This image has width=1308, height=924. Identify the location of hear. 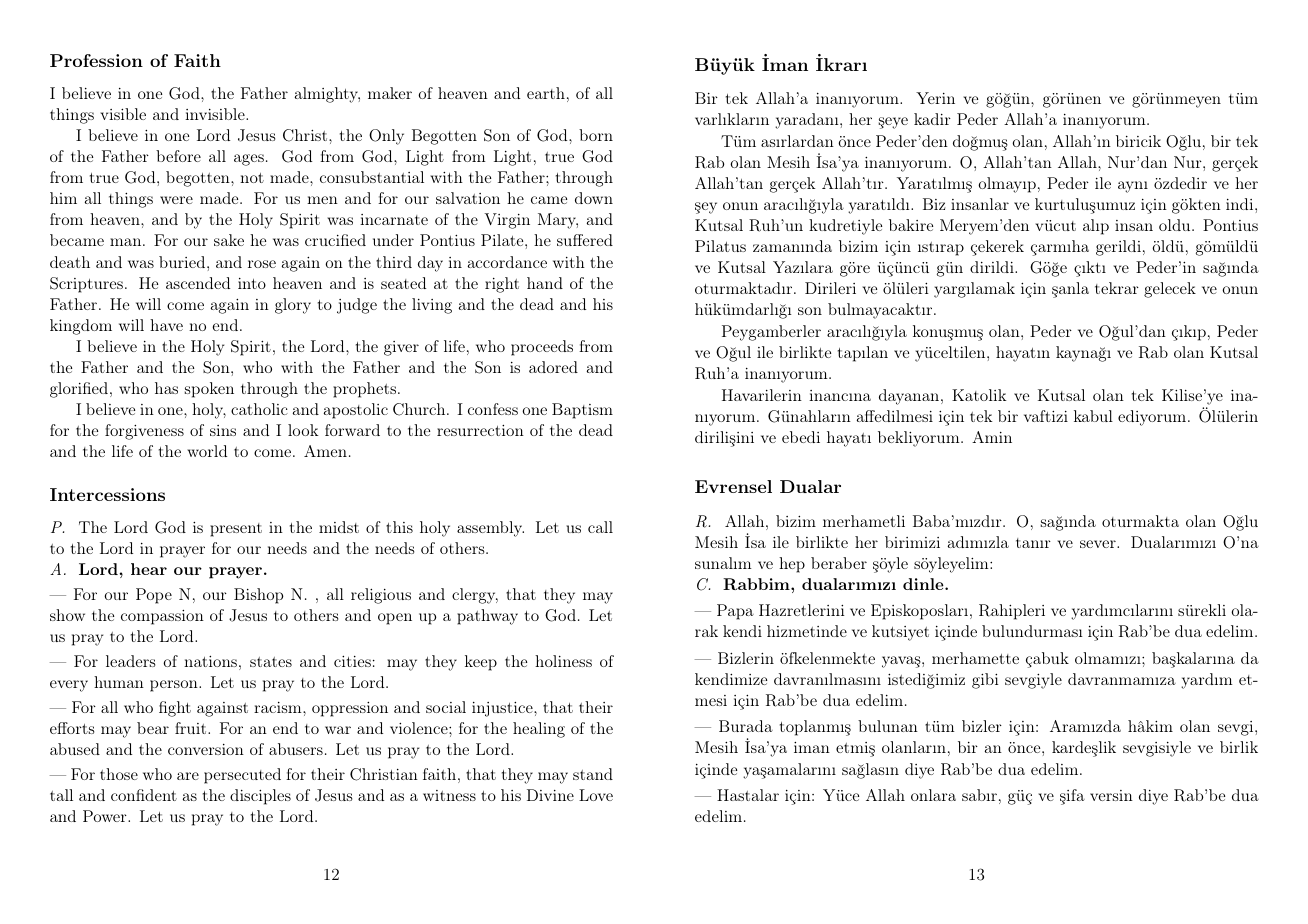
(149, 569).
